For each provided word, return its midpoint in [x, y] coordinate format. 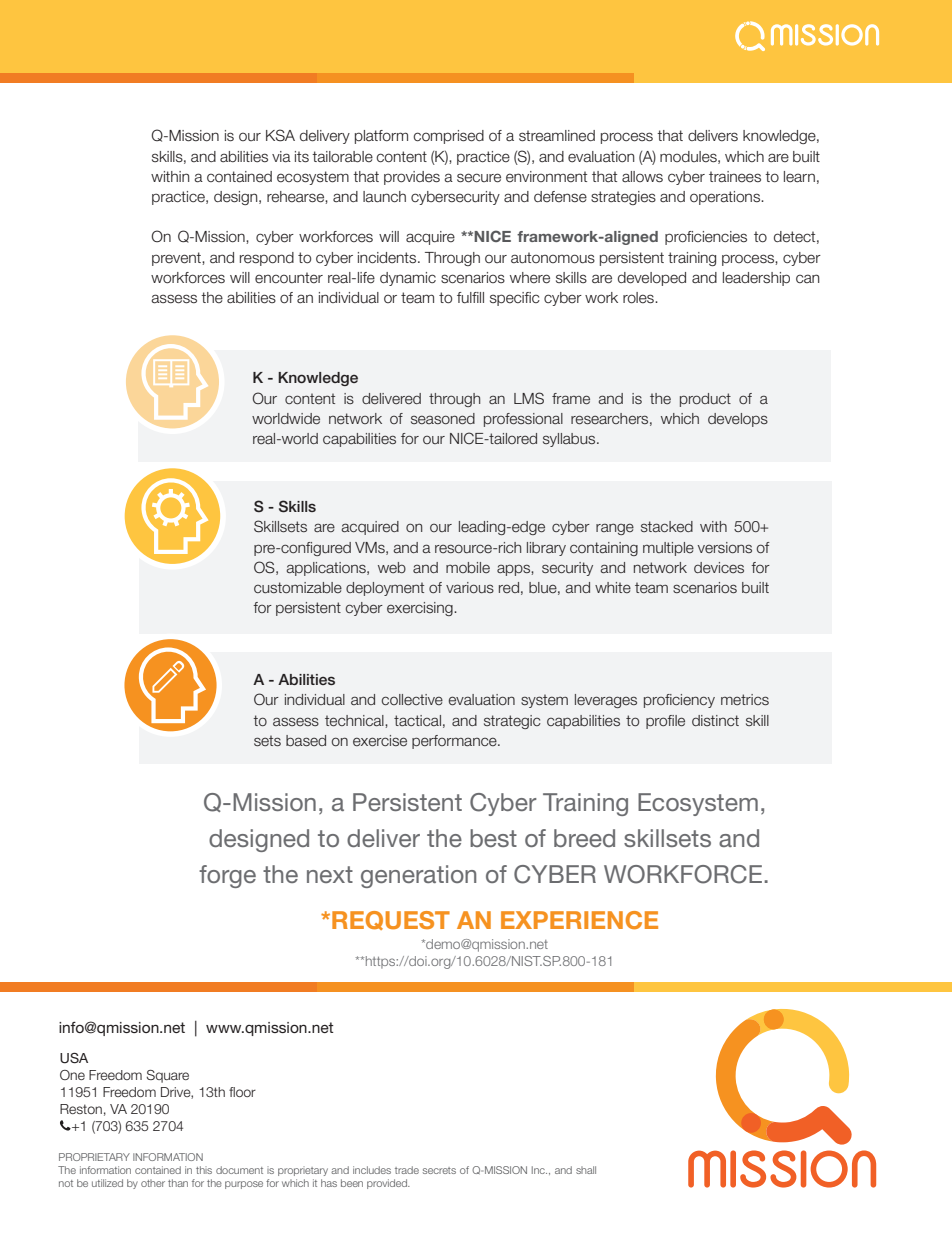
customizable [298, 587]
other [153, 1183]
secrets [439, 1170]
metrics [745, 699]
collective [412, 699]
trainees [735, 177]
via [281, 157]
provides [412, 178]
